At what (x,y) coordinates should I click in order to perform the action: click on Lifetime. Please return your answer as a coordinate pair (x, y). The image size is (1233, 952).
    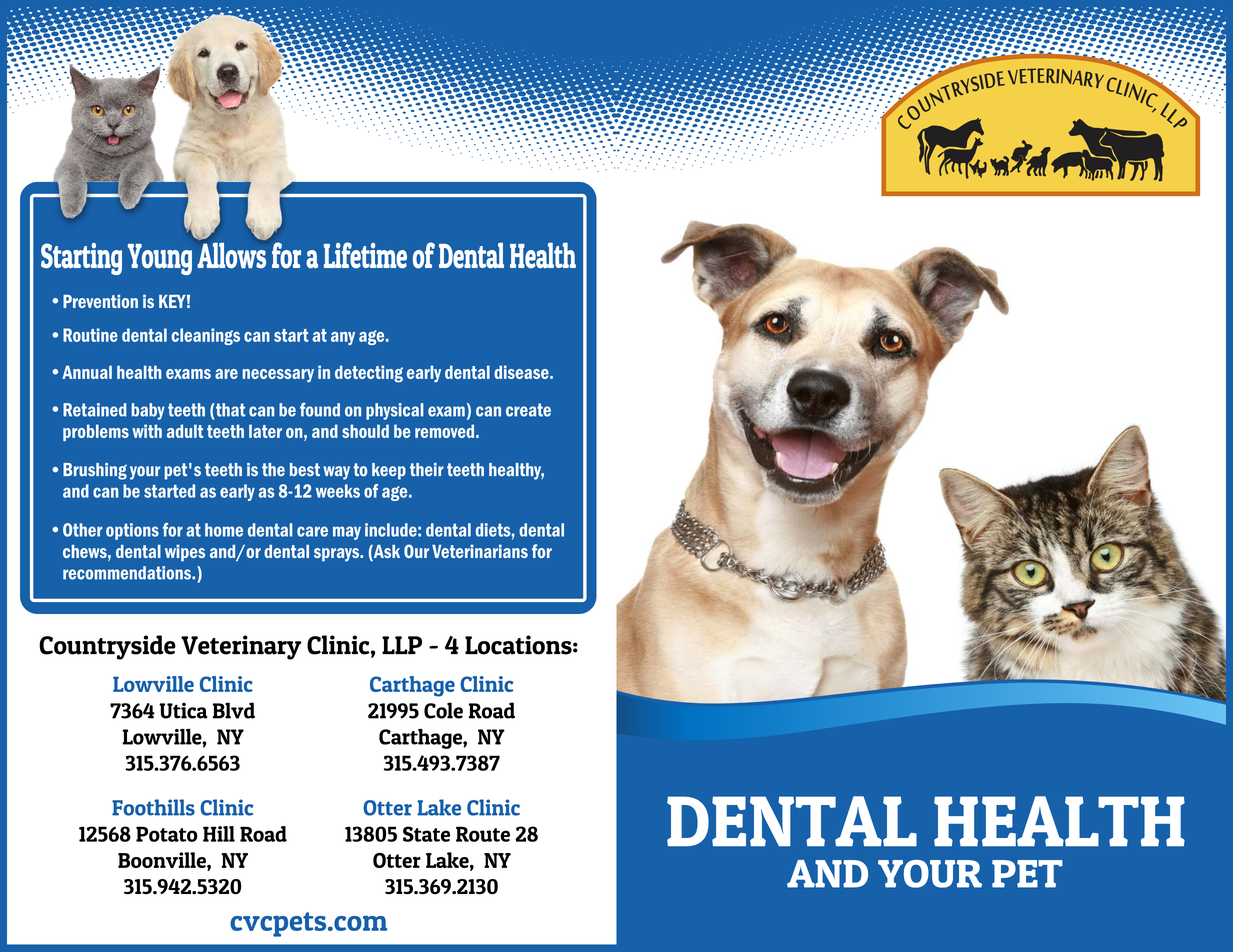
    Looking at the image, I should click on (365, 255).
